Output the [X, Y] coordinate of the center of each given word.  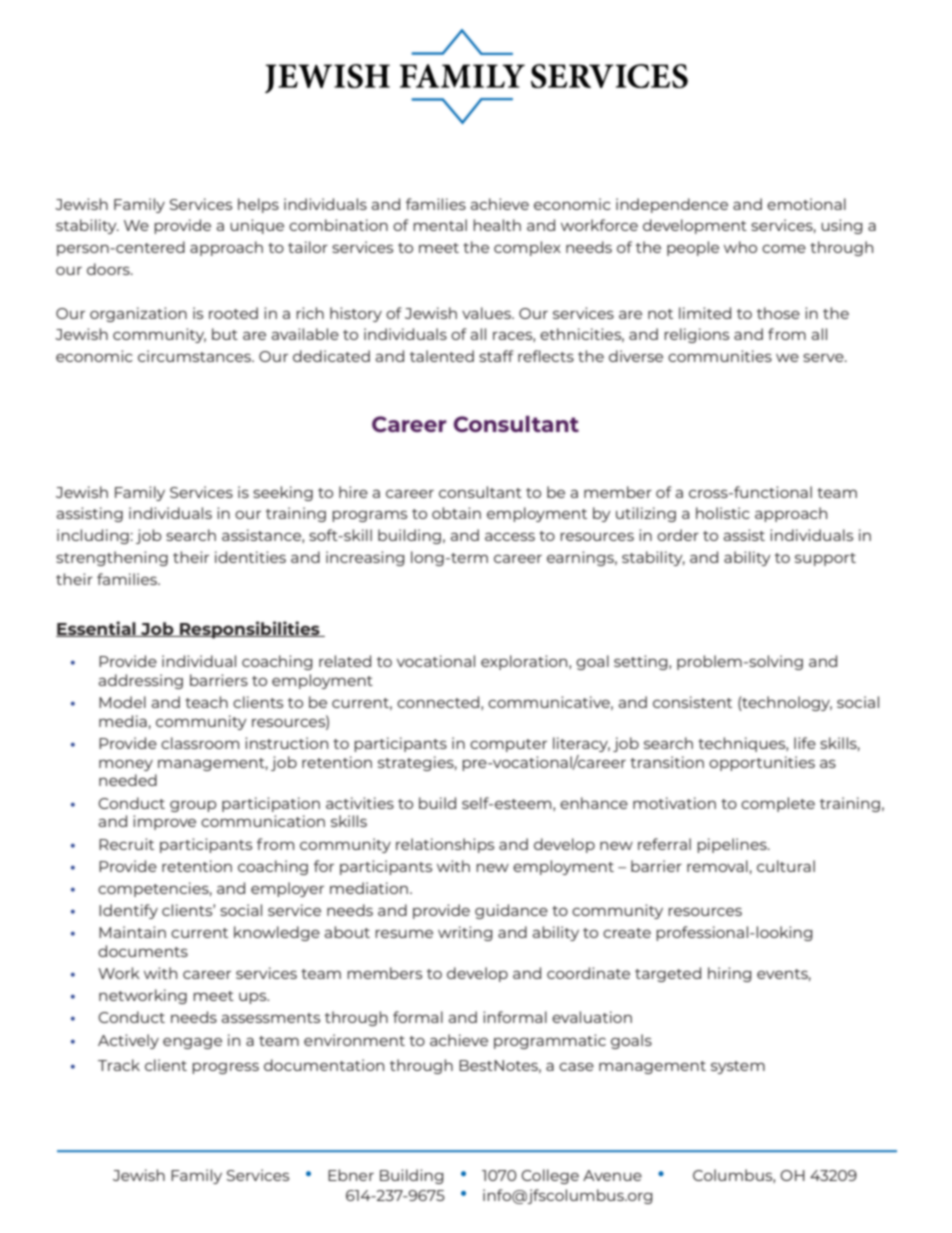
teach [206, 702]
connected [439, 703]
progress [225, 1068]
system [738, 1067]
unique [257, 226]
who [740, 247]
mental [440, 225]
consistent [692, 702]
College [550, 1176]
